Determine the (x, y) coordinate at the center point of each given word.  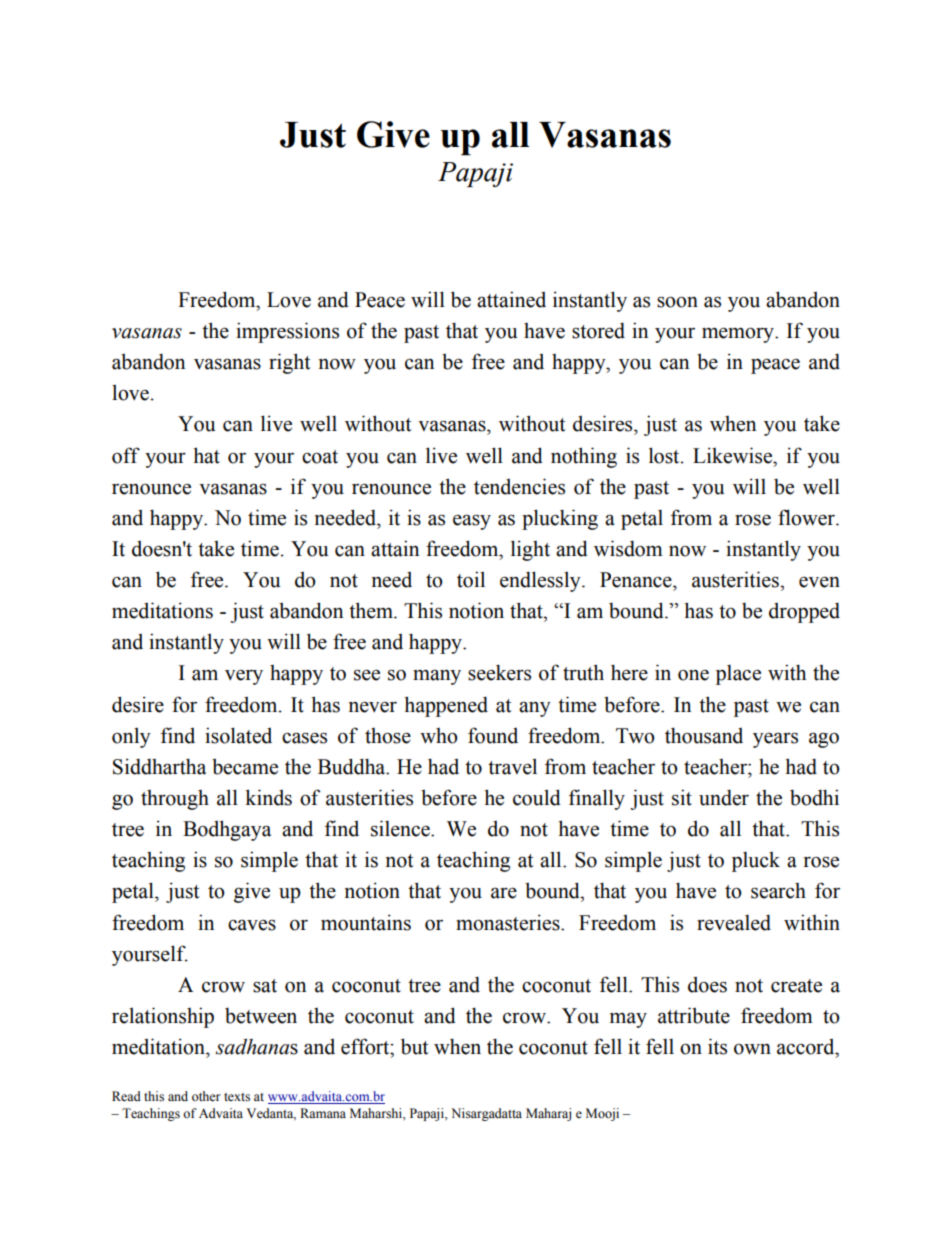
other (206, 1096)
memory (739, 335)
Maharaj (548, 1114)
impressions (287, 332)
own (752, 1049)
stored (598, 331)
